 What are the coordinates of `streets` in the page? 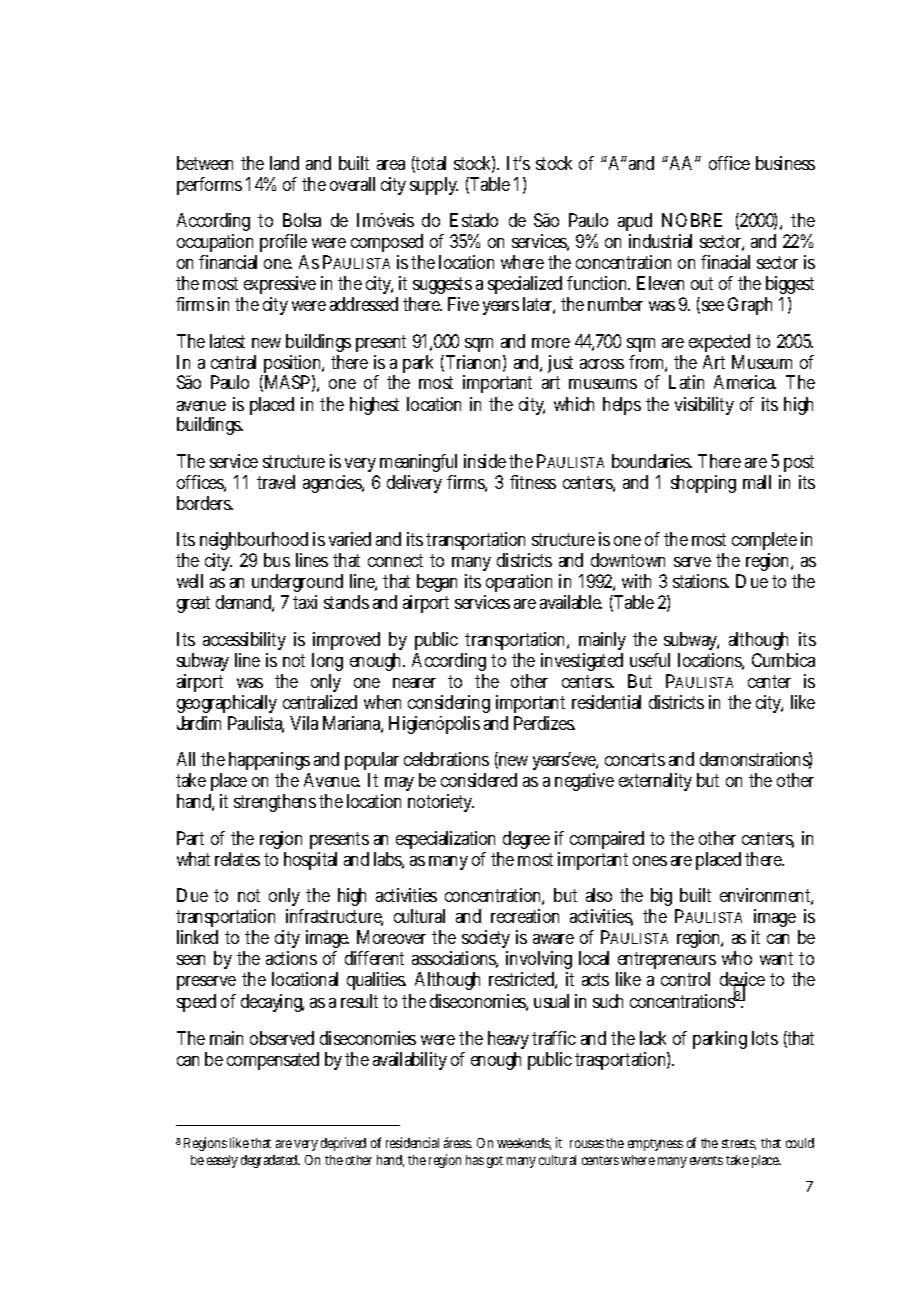 It's located at (739, 1144).
